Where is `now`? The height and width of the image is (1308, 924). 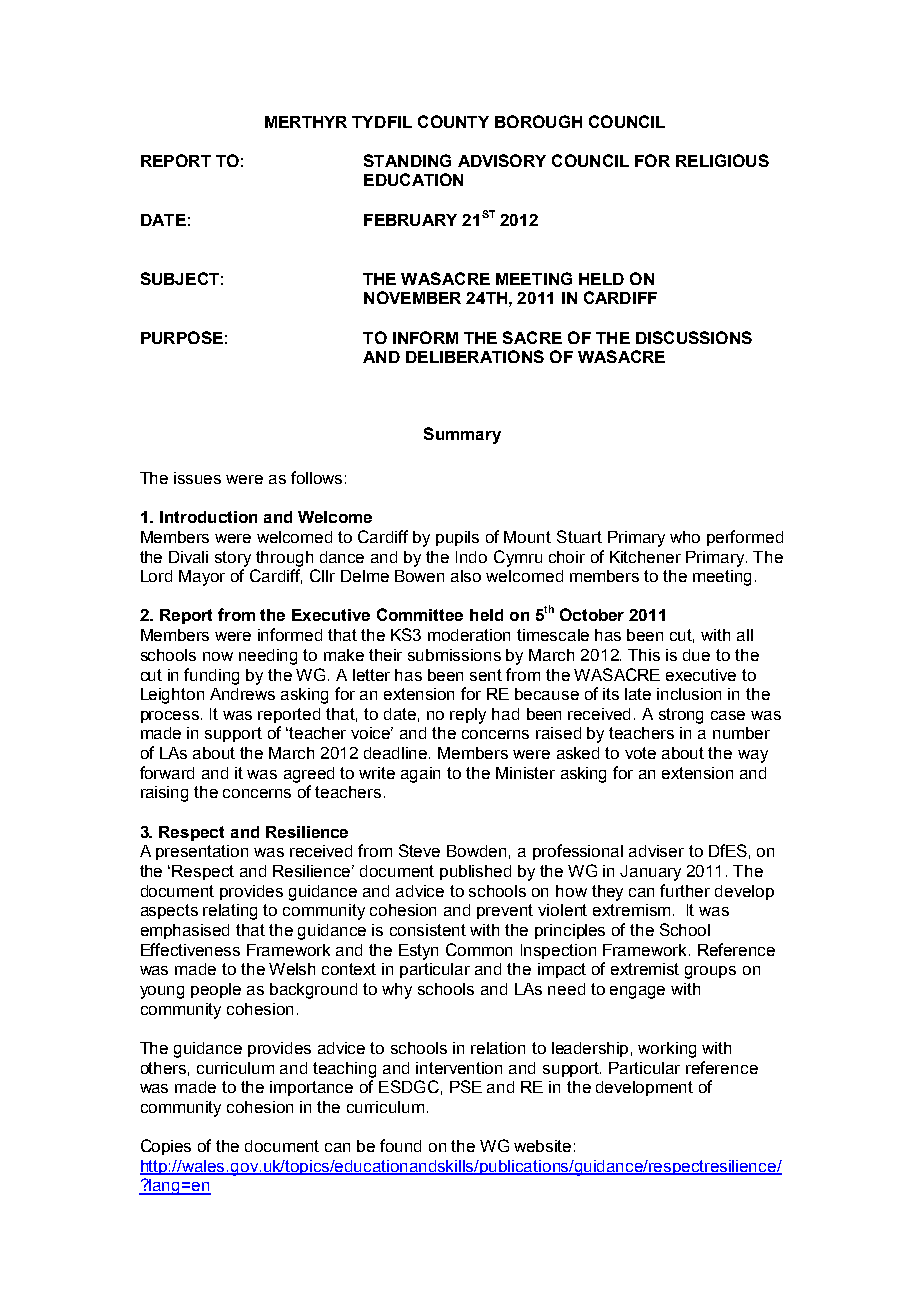 now is located at coordinates (218, 656).
